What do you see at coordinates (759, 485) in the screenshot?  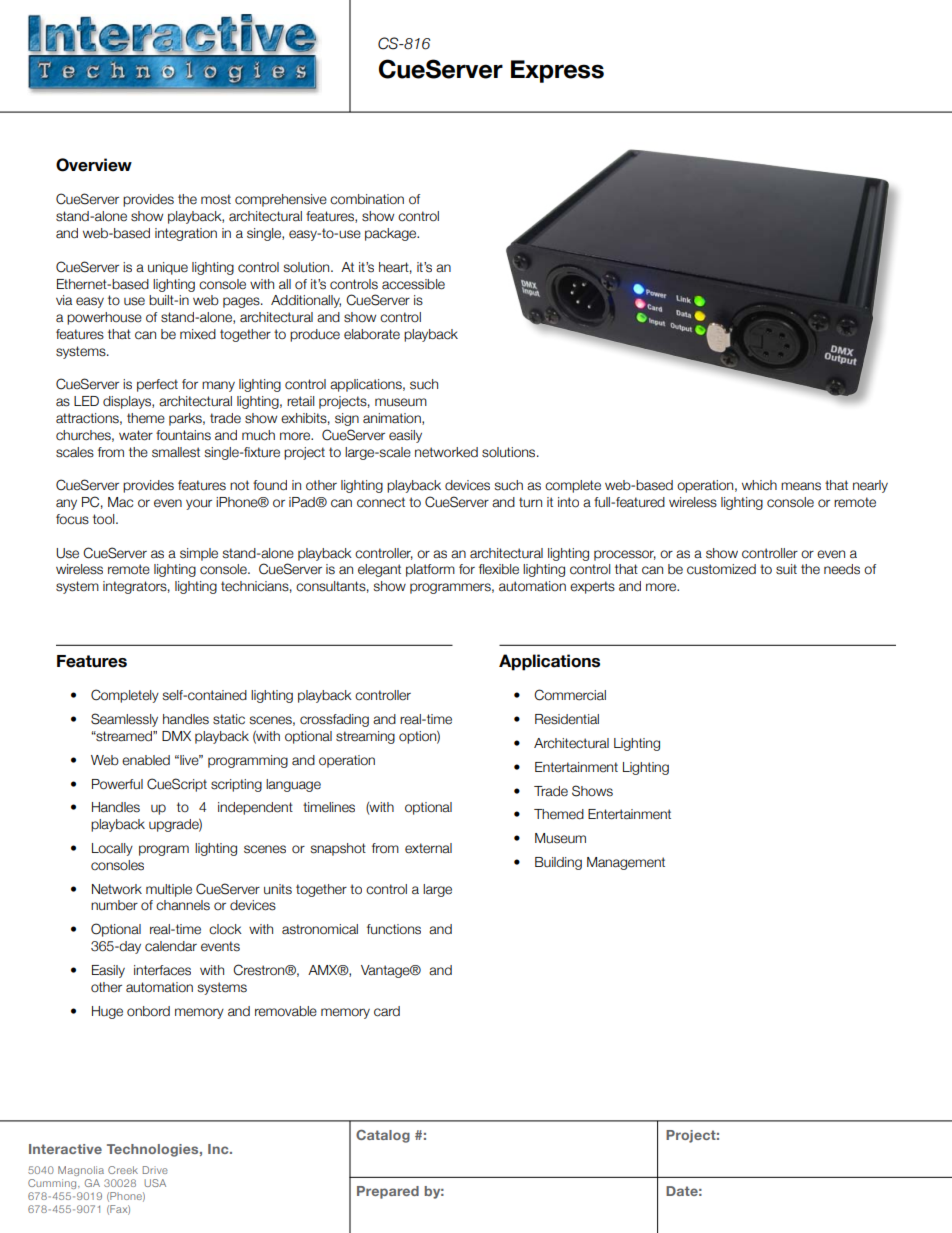 I see `which` at bounding box center [759, 485].
